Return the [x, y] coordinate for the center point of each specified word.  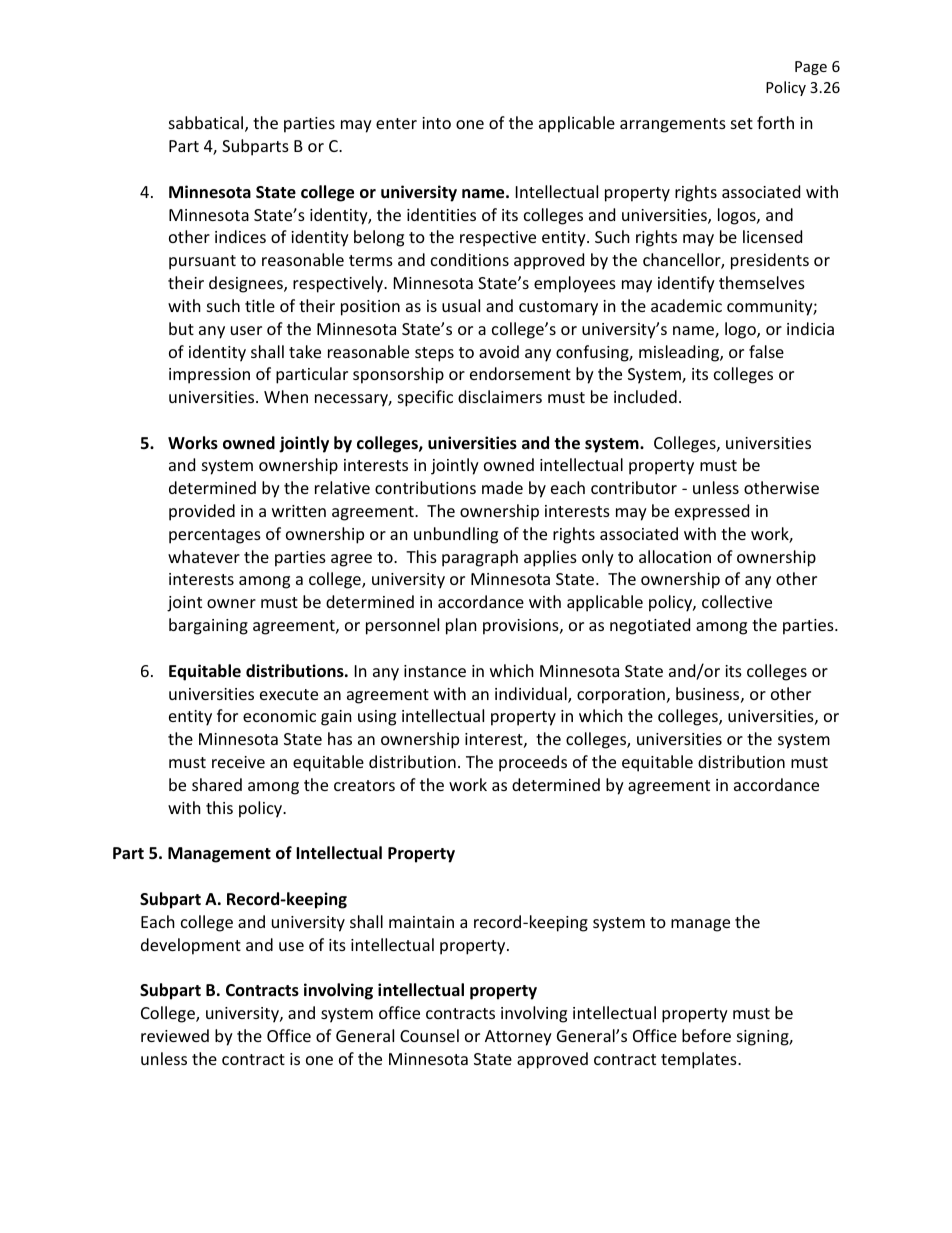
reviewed [175, 1035]
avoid [499, 351]
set [742, 123]
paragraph [480, 558]
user [246, 330]
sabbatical [207, 124]
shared [217, 784]
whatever [204, 556]
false [766, 351]
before [706, 1035]
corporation [621, 696]
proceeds [533, 763]
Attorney [518, 1038]
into [436, 123]
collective [737, 601]
